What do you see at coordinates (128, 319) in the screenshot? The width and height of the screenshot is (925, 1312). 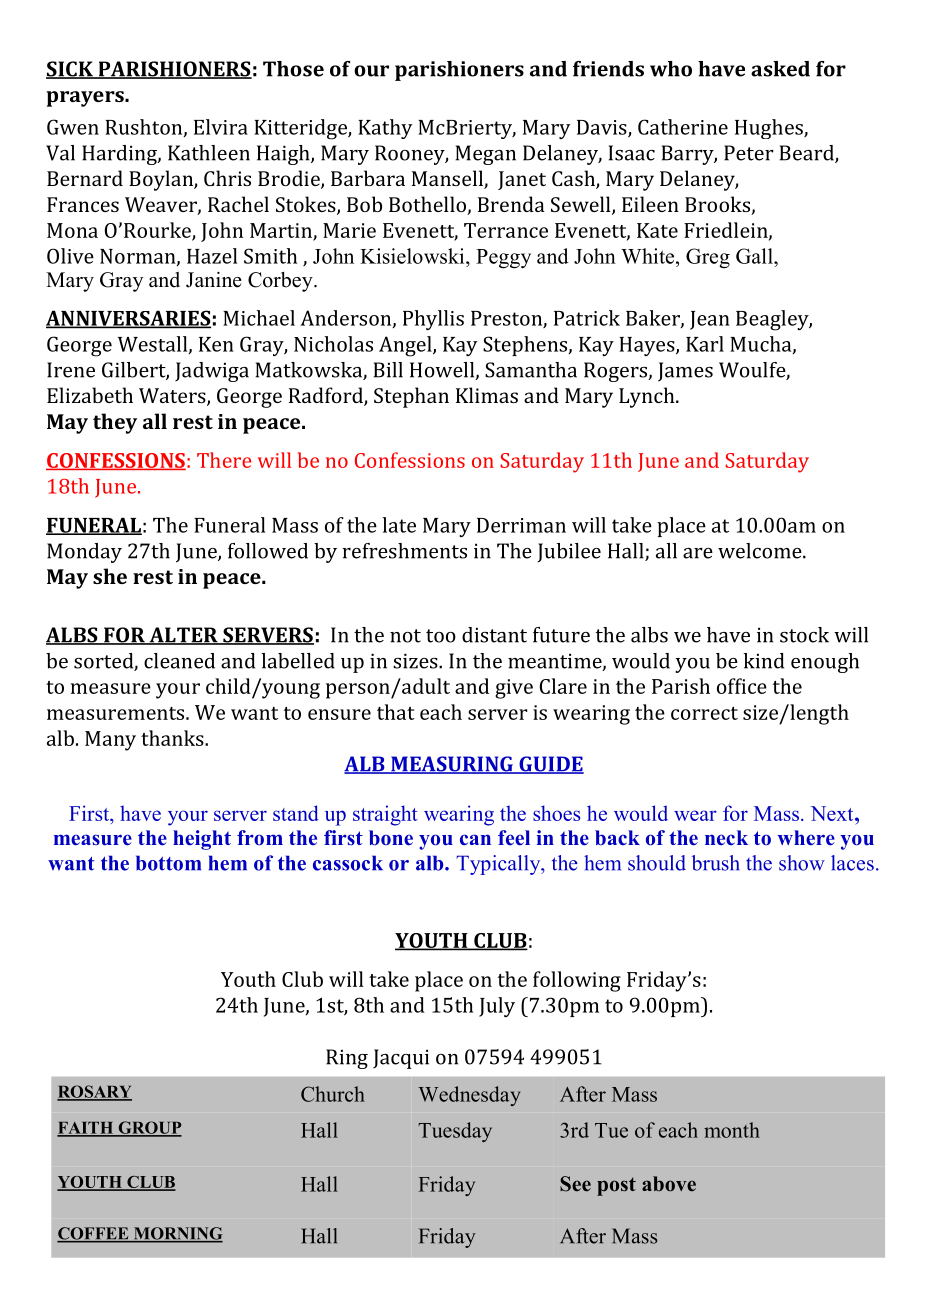 I see `ANNIVERSARIES` at bounding box center [128, 319].
